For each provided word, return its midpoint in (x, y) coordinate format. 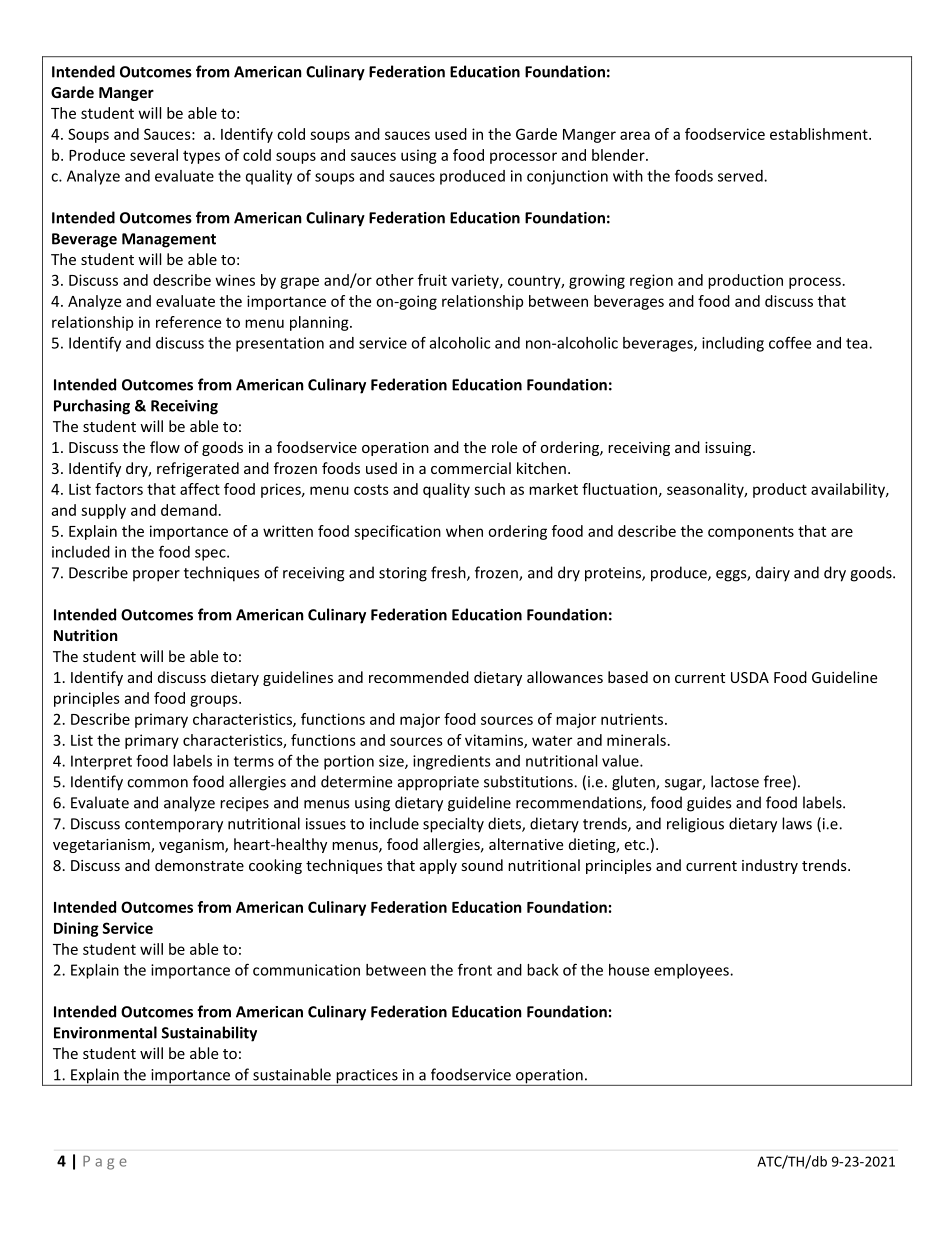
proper (156, 576)
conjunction (567, 177)
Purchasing (92, 407)
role (504, 447)
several (154, 155)
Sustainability (209, 1034)
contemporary (174, 826)
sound (482, 865)
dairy (773, 574)
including (733, 344)
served (741, 176)
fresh (449, 573)
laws (797, 823)
